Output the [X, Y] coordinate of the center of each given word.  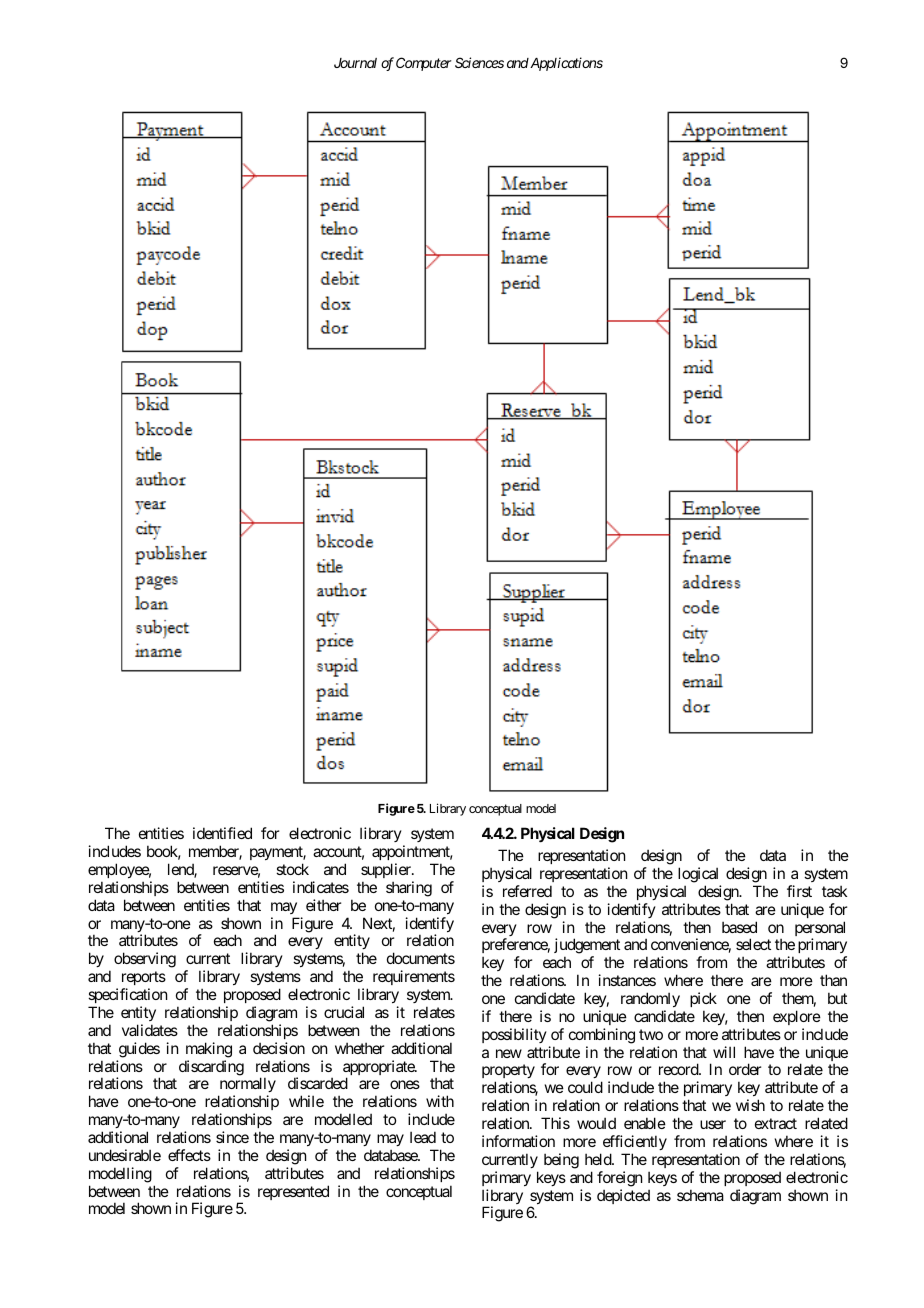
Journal [355, 63]
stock [292, 869]
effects [189, 1155]
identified [222, 833]
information [518, 1141]
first [799, 891]
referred [527, 891]
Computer [424, 64]
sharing [409, 889]
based [739, 927]
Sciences [479, 62]
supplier [387, 870]
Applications [565, 64]
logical [698, 875]
